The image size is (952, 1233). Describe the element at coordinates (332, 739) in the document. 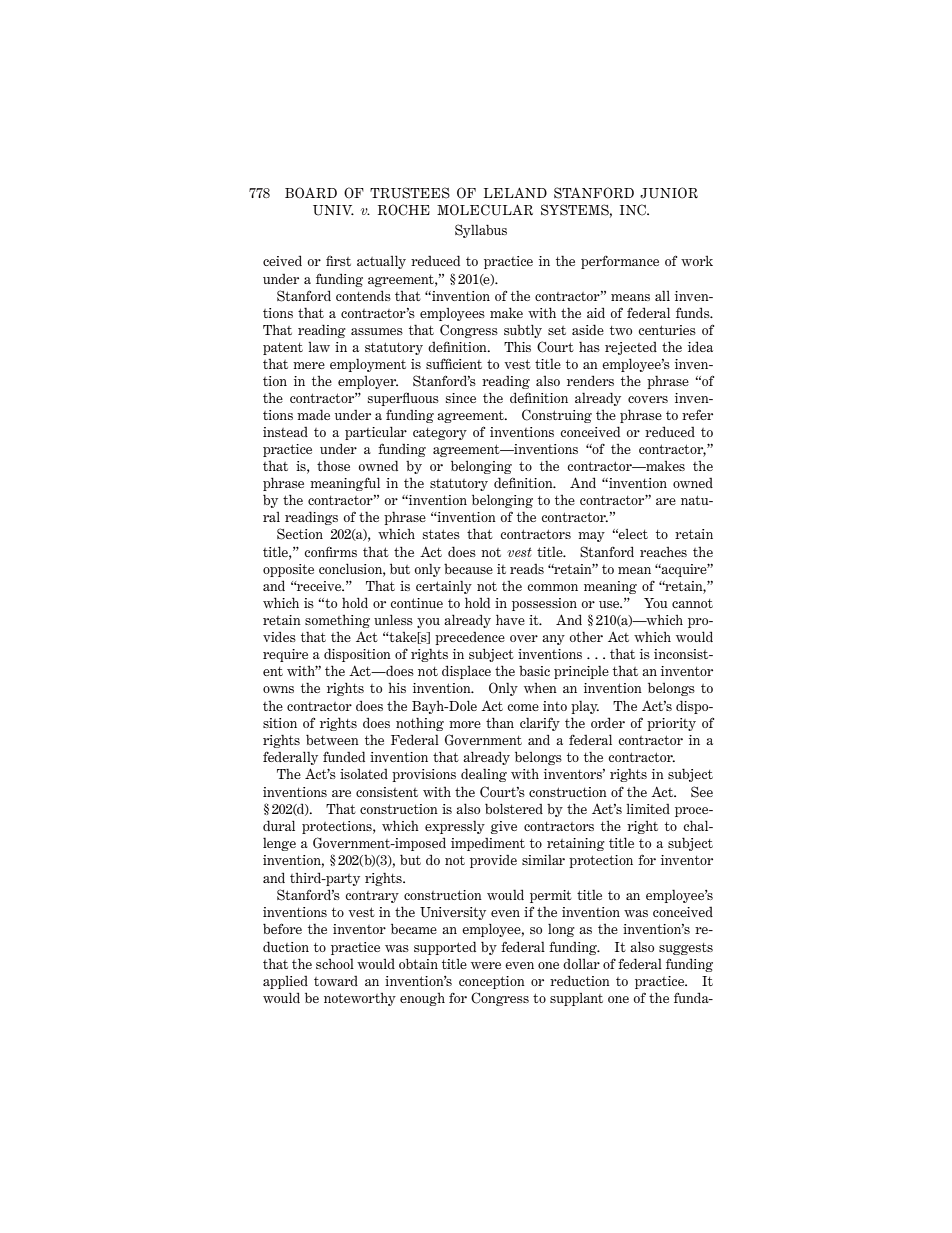

I see `between` at that location.
